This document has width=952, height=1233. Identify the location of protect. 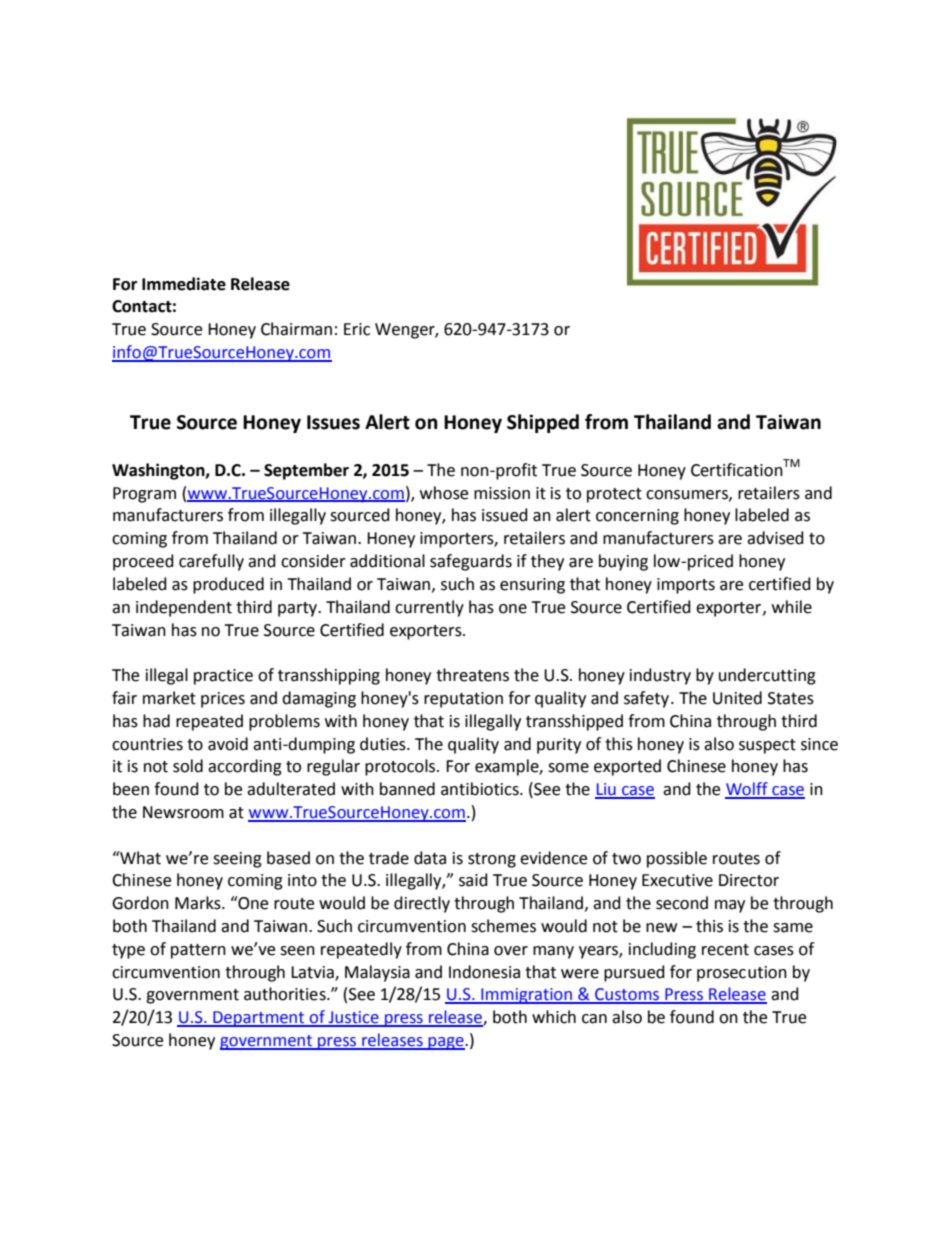
(614, 495).
